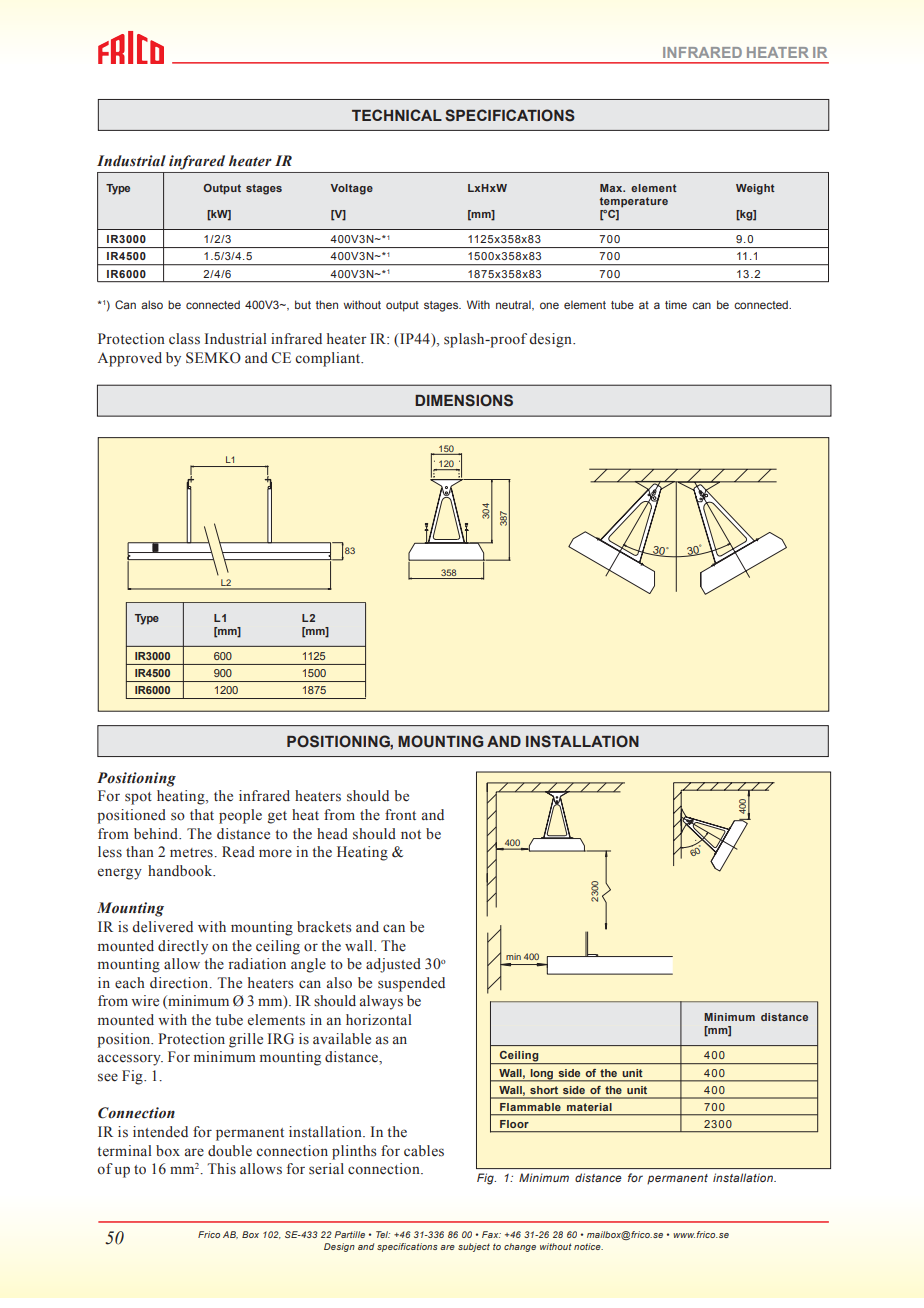 Image resolution: width=924 pixels, height=1308 pixels. What do you see at coordinates (634, 202) in the screenshot?
I see `temperature` at bounding box center [634, 202].
